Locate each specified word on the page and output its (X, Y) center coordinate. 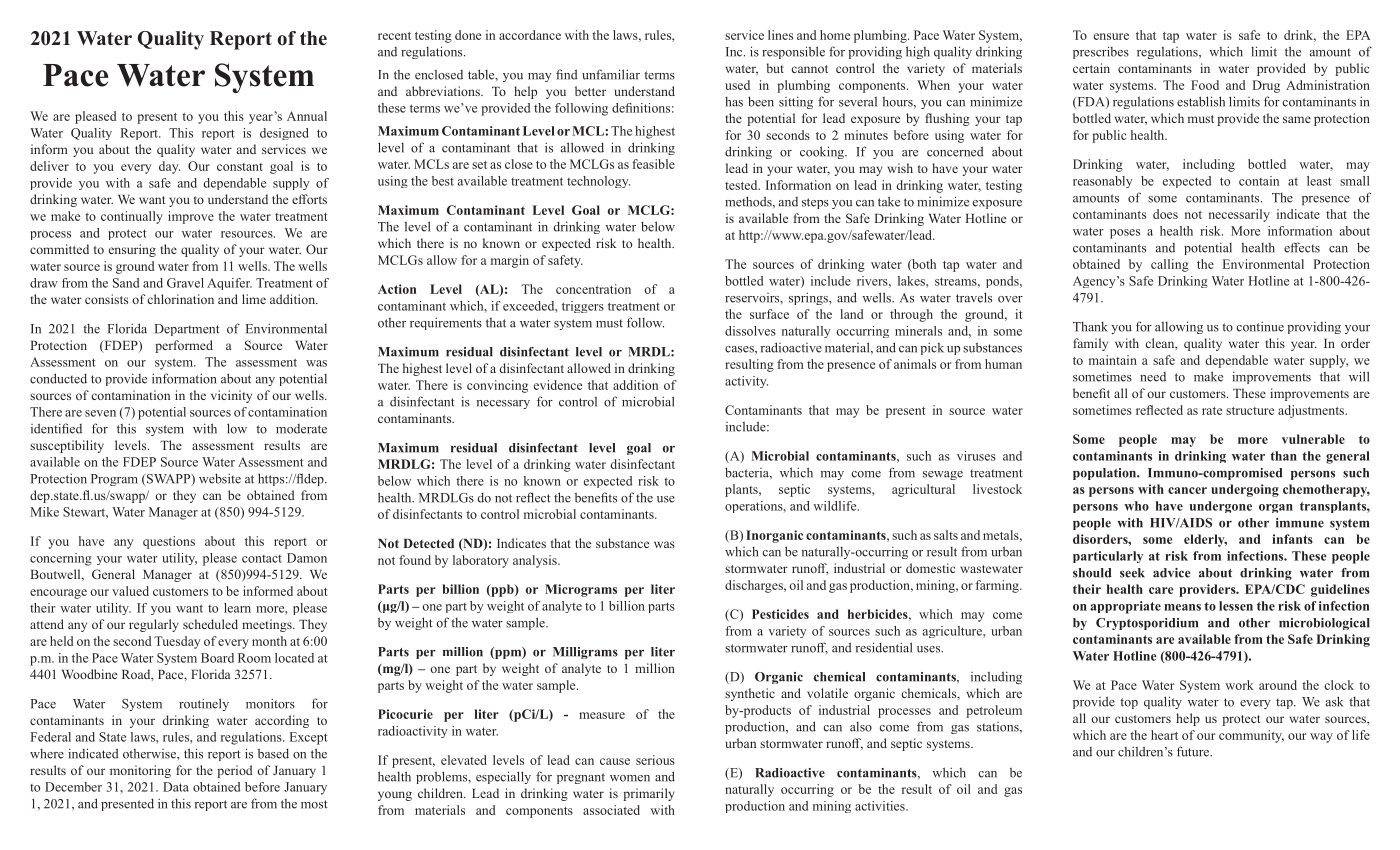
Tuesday (177, 642)
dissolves (750, 331)
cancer (1187, 490)
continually (132, 217)
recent (394, 36)
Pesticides (780, 614)
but (775, 68)
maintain (1113, 360)
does (1165, 214)
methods (749, 201)
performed (184, 346)
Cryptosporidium (1147, 624)
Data (176, 787)
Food (1205, 85)
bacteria (748, 472)
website (220, 478)
